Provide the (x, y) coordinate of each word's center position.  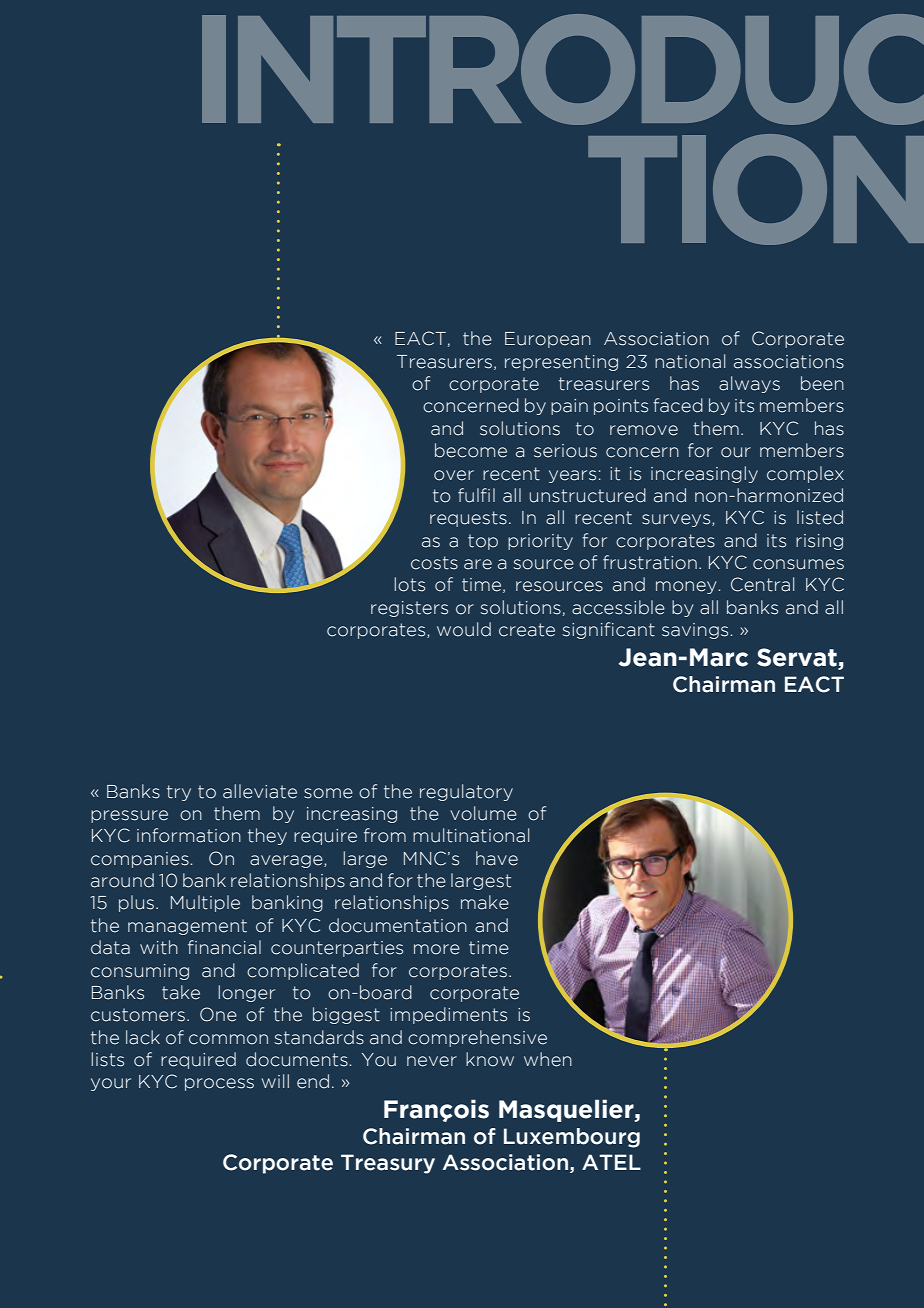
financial (224, 947)
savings (695, 631)
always (749, 384)
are (478, 564)
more (437, 949)
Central (762, 584)
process (219, 1084)
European (548, 340)
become (471, 450)
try (179, 793)
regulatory (466, 792)
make (485, 902)
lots (409, 584)
